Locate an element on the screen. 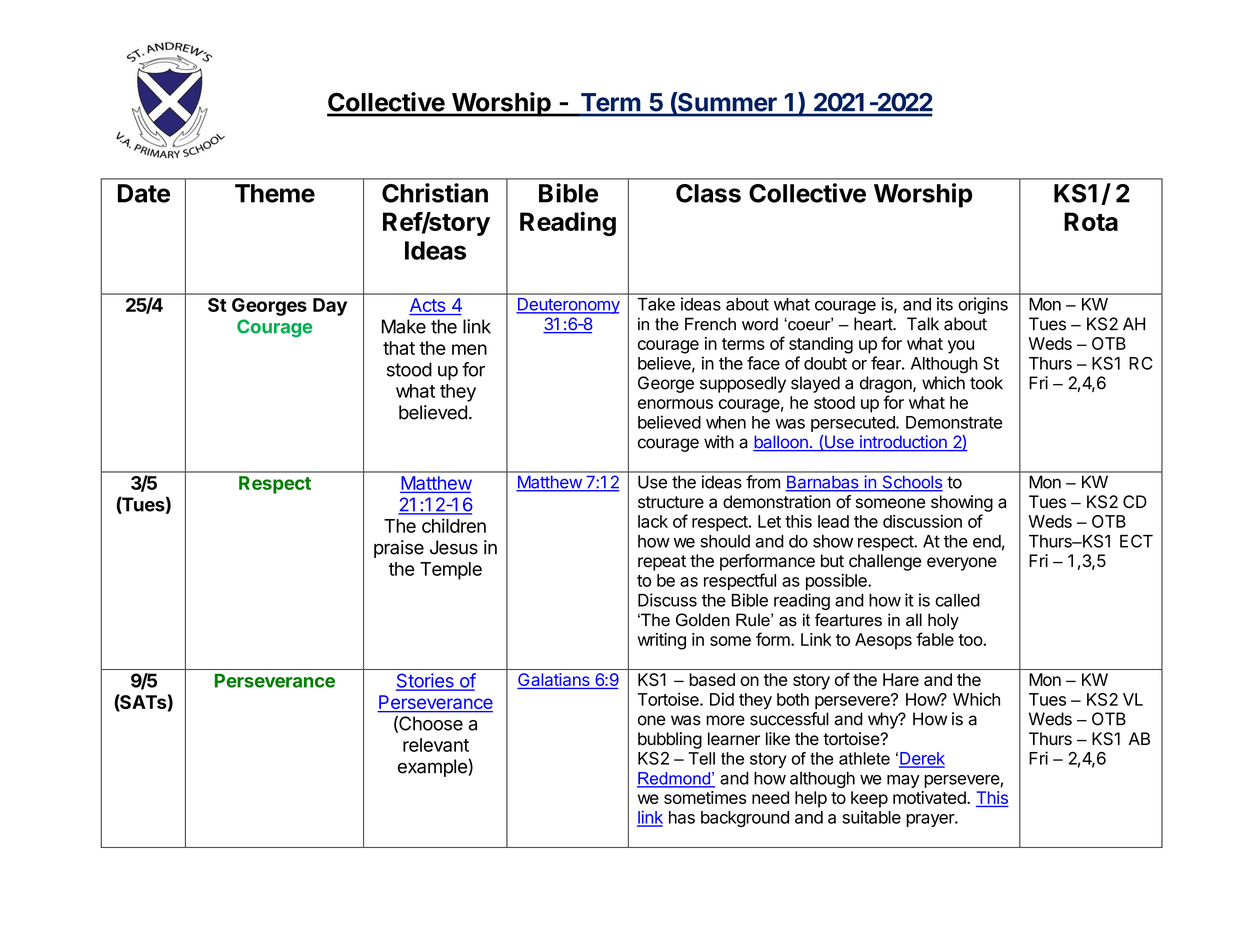 Image resolution: width=1233 pixels, height=952 pixels. enormous is located at coordinates (675, 404).
